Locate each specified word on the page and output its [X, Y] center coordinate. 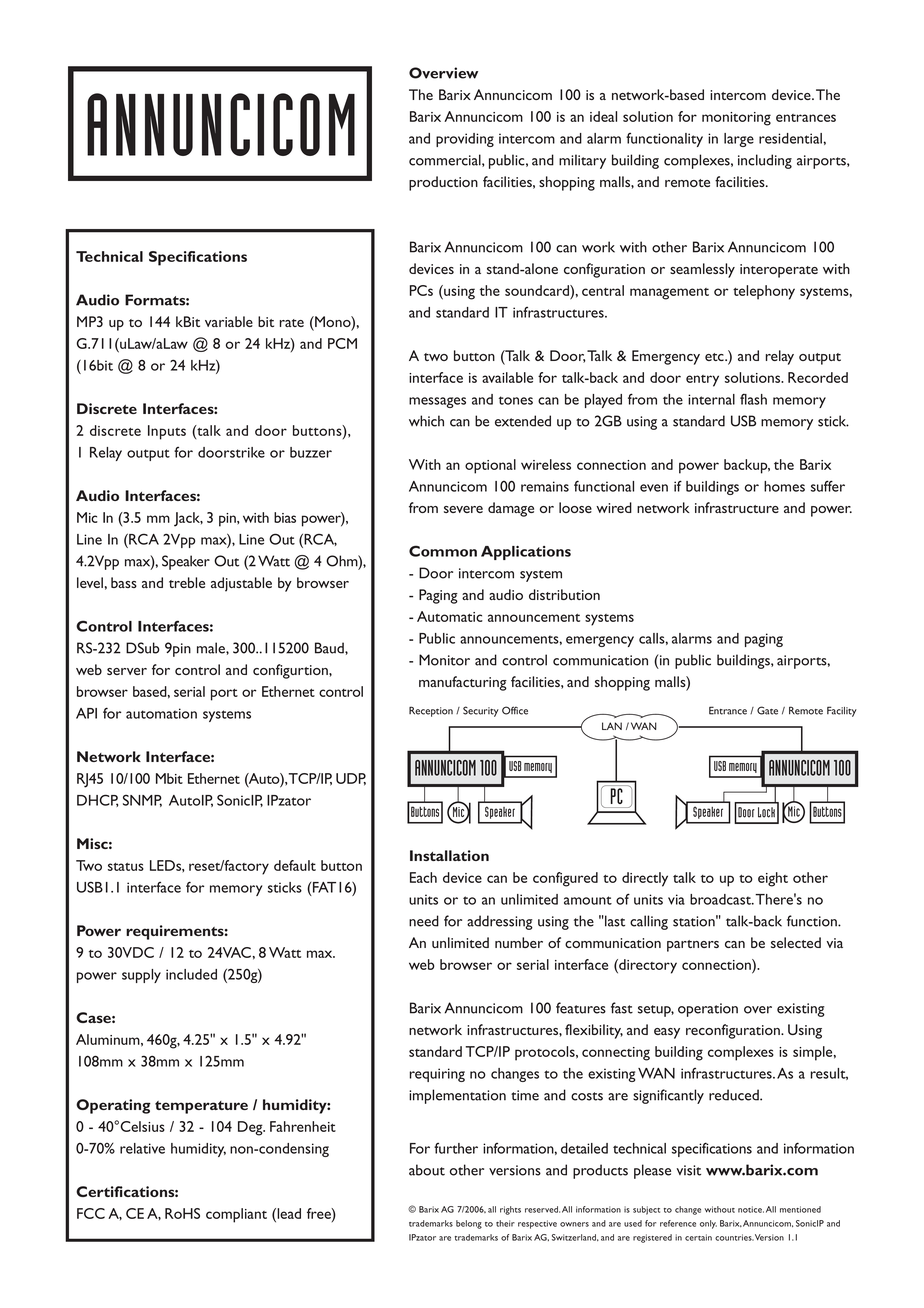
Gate [767, 710]
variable [229, 321]
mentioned [800, 1209]
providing [465, 140]
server [127, 671]
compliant [236, 1215]
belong [469, 1224]
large [739, 140]
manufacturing [463, 683]
